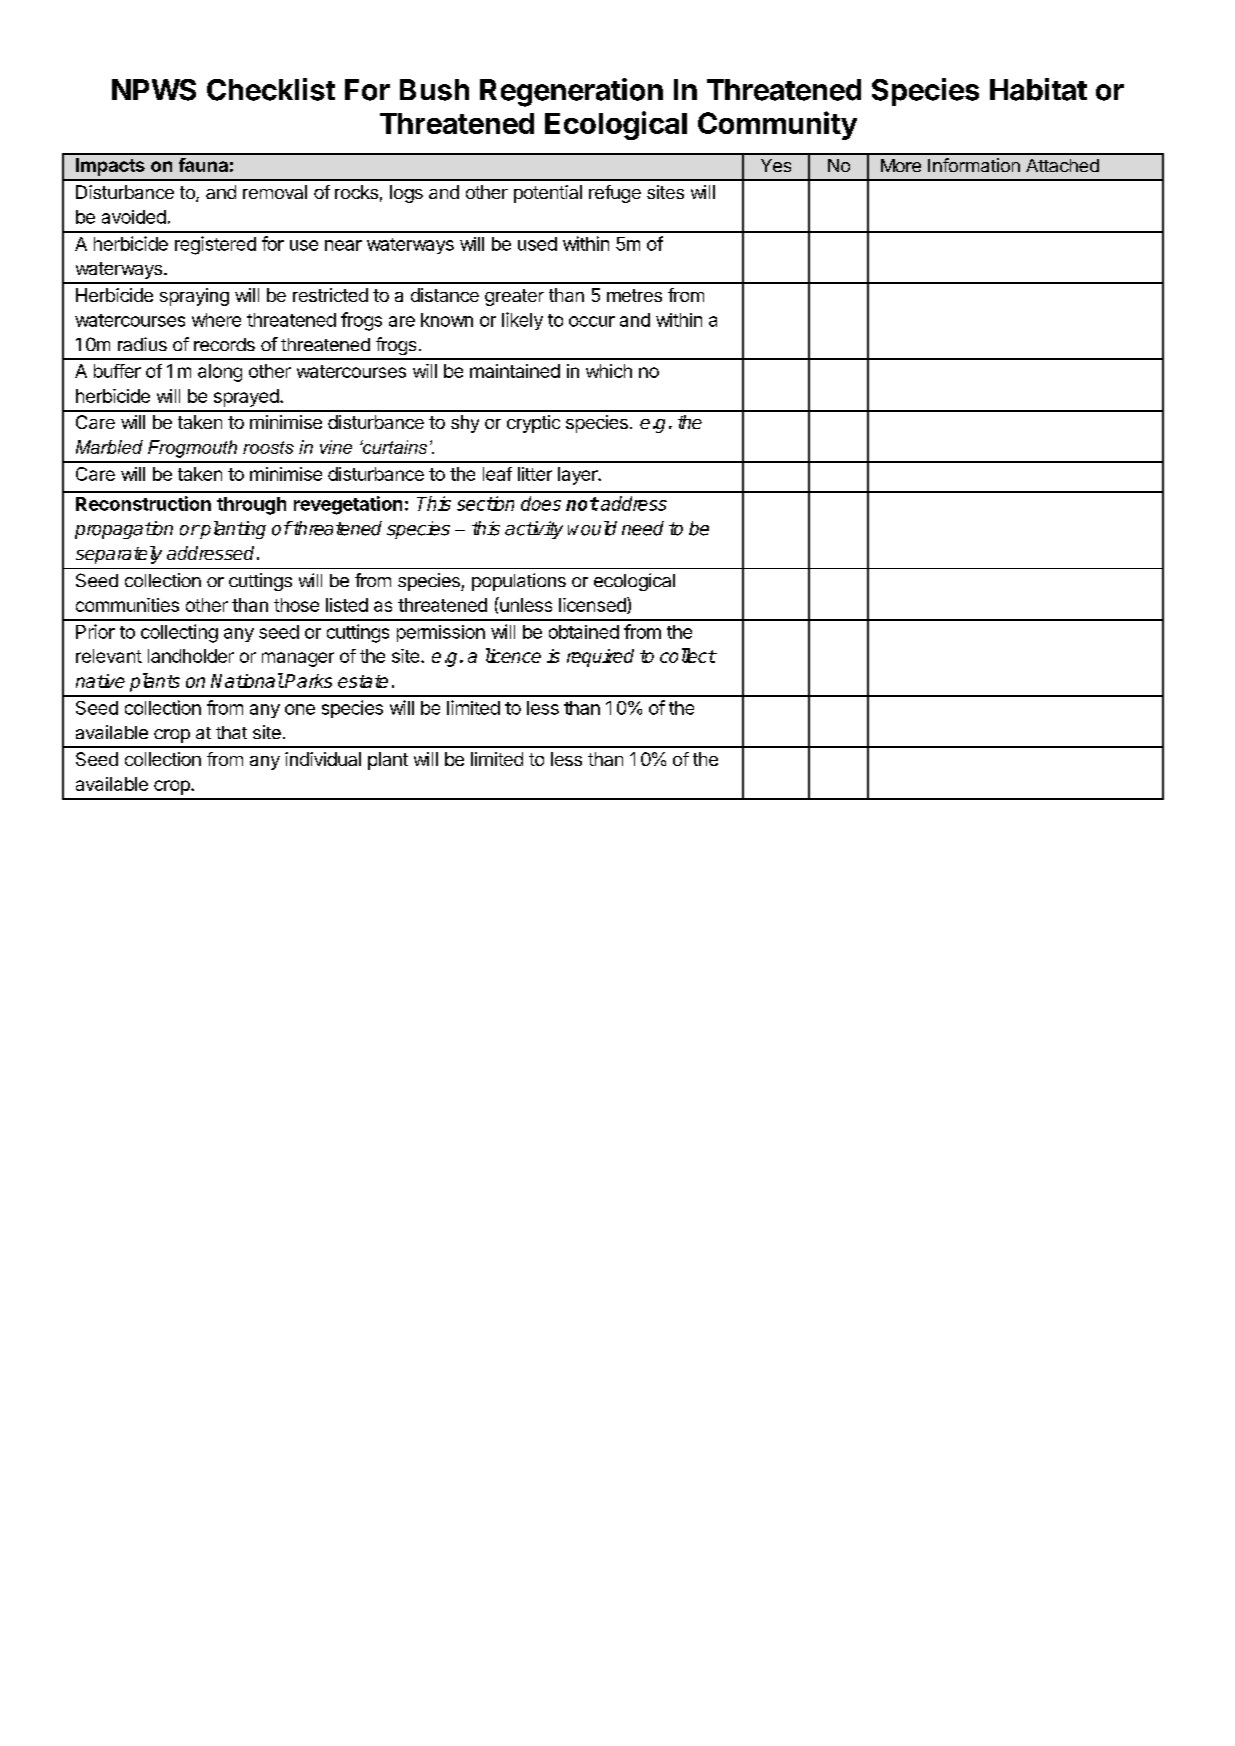 The width and height of the screenshot is (1235, 1746). What do you see at coordinates (1038, 89) in the screenshot?
I see `Habitat` at bounding box center [1038, 89].
